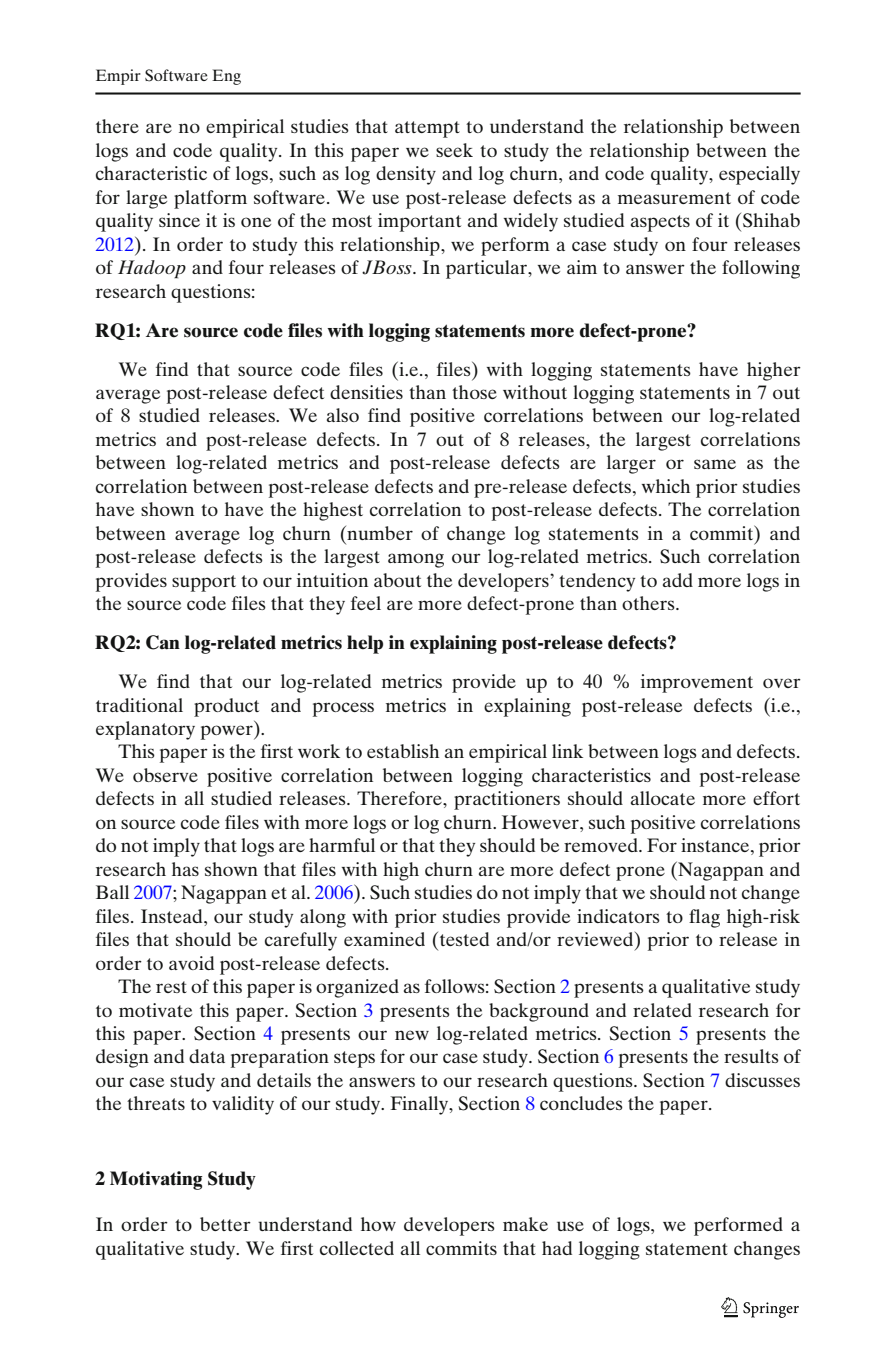  What do you see at coordinates (762, 1080) in the screenshot?
I see `discusses` at bounding box center [762, 1080].
